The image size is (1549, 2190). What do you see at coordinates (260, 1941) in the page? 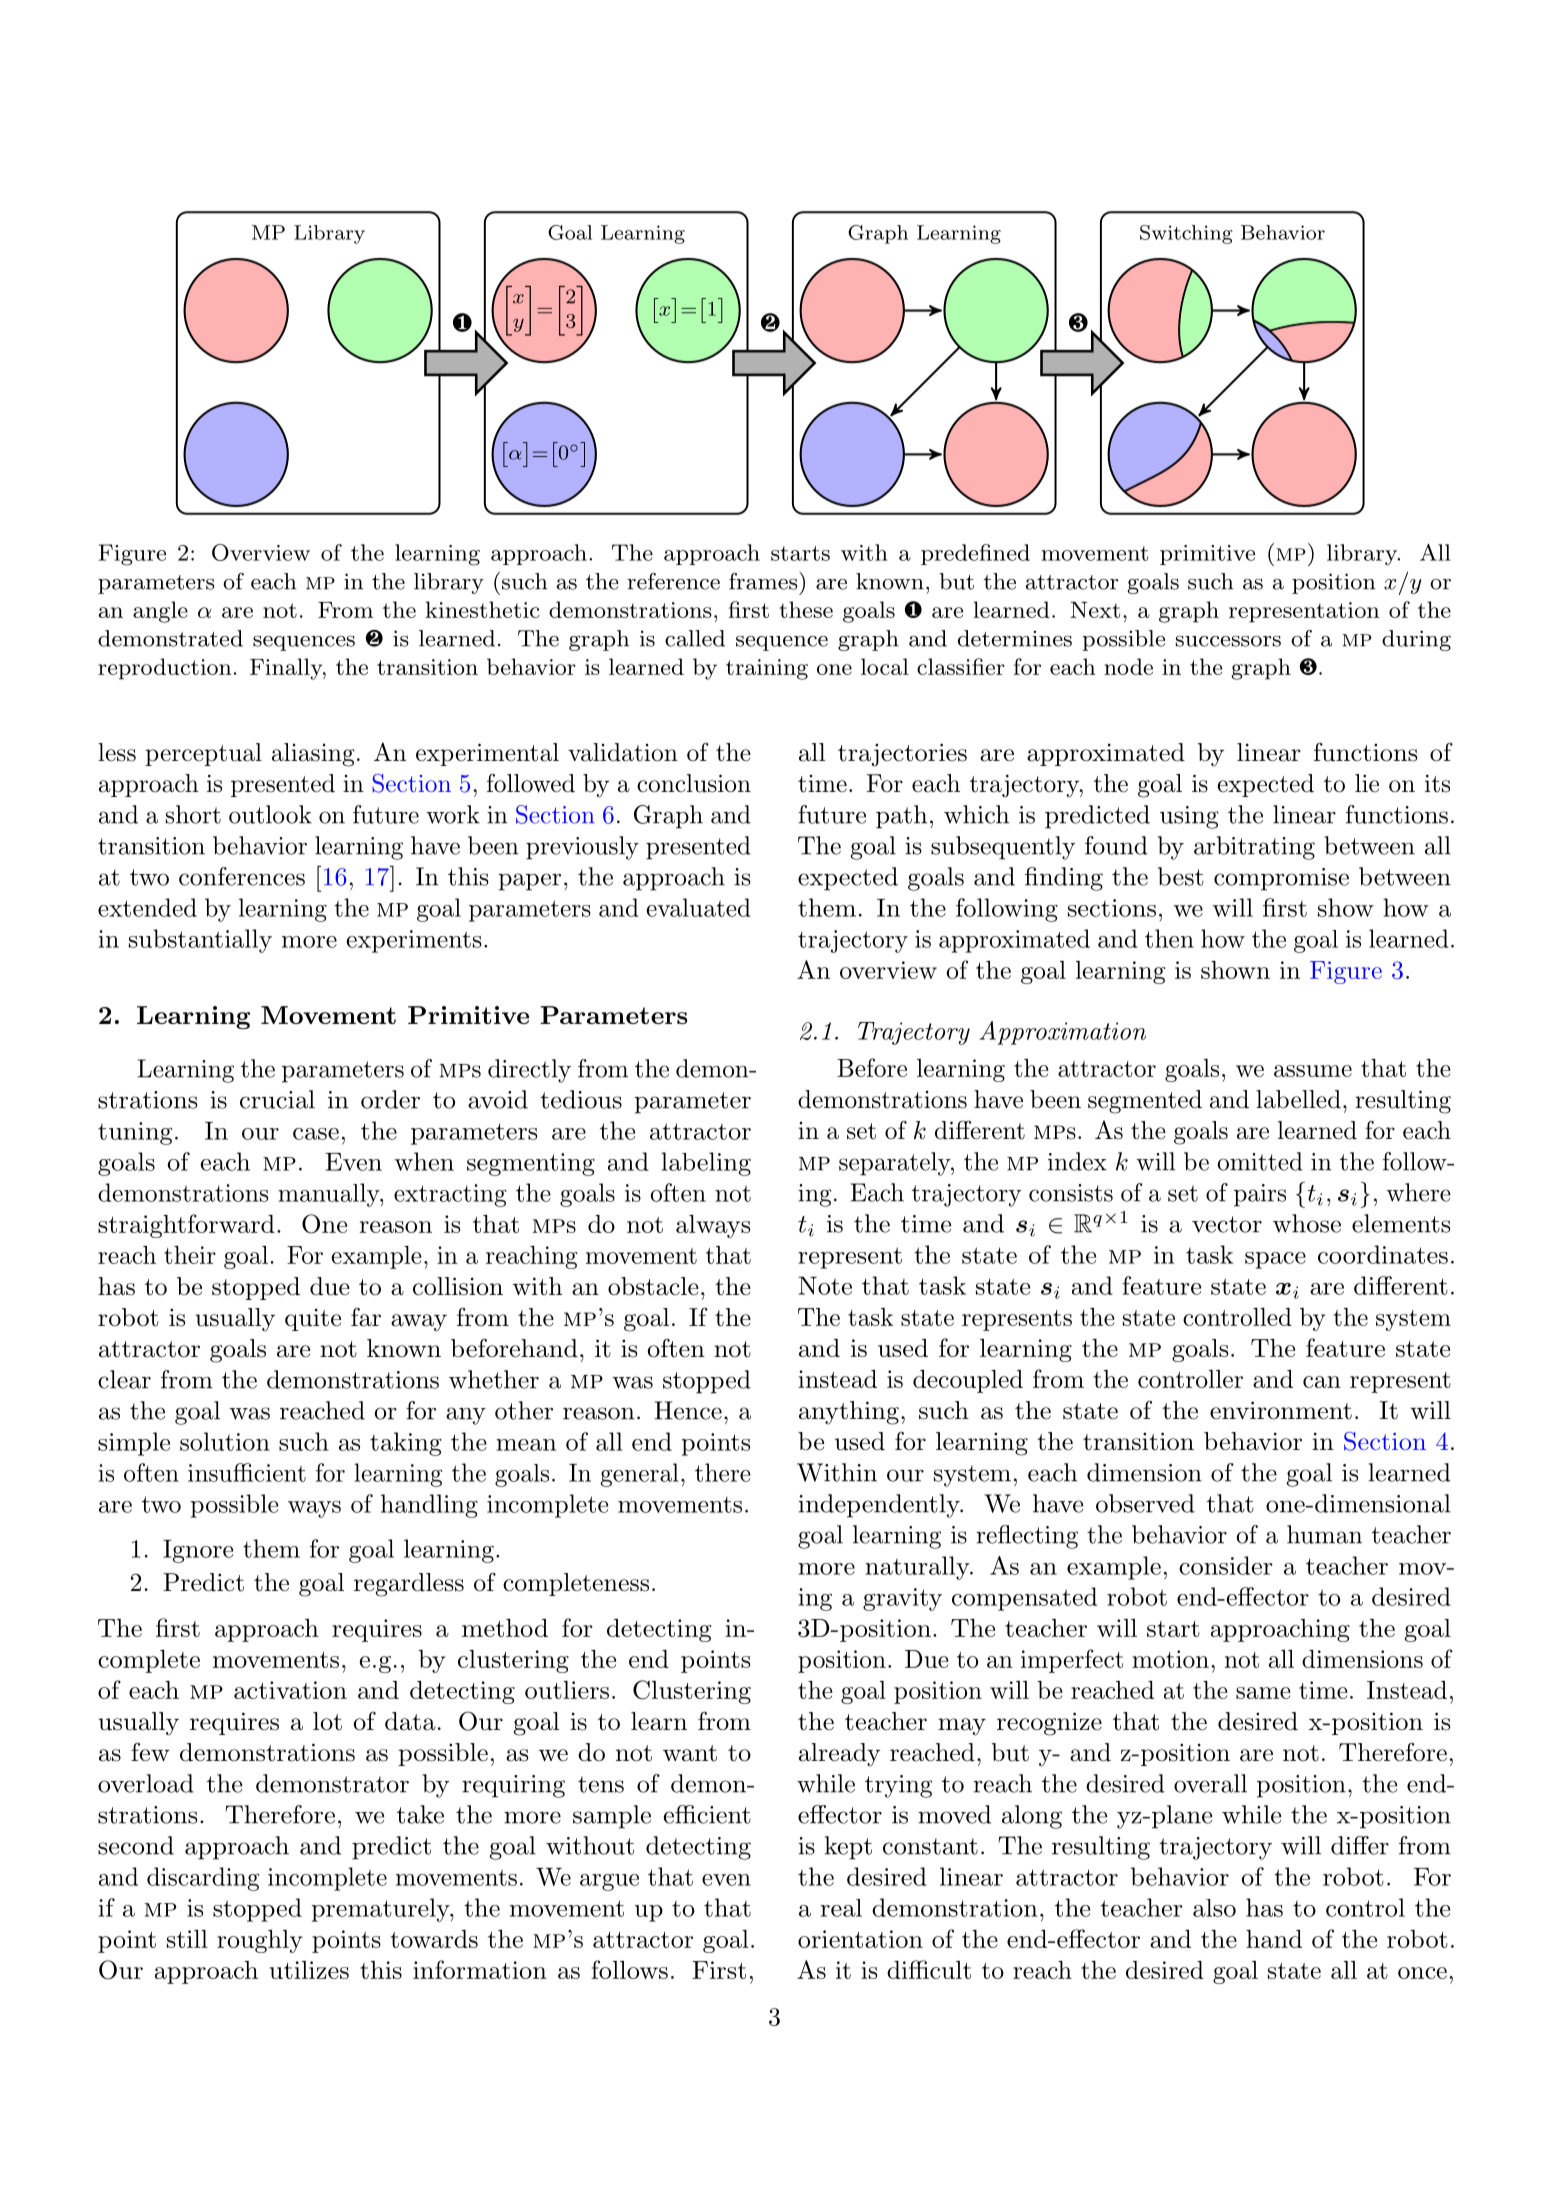
I see `roughly` at bounding box center [260, 1941].
